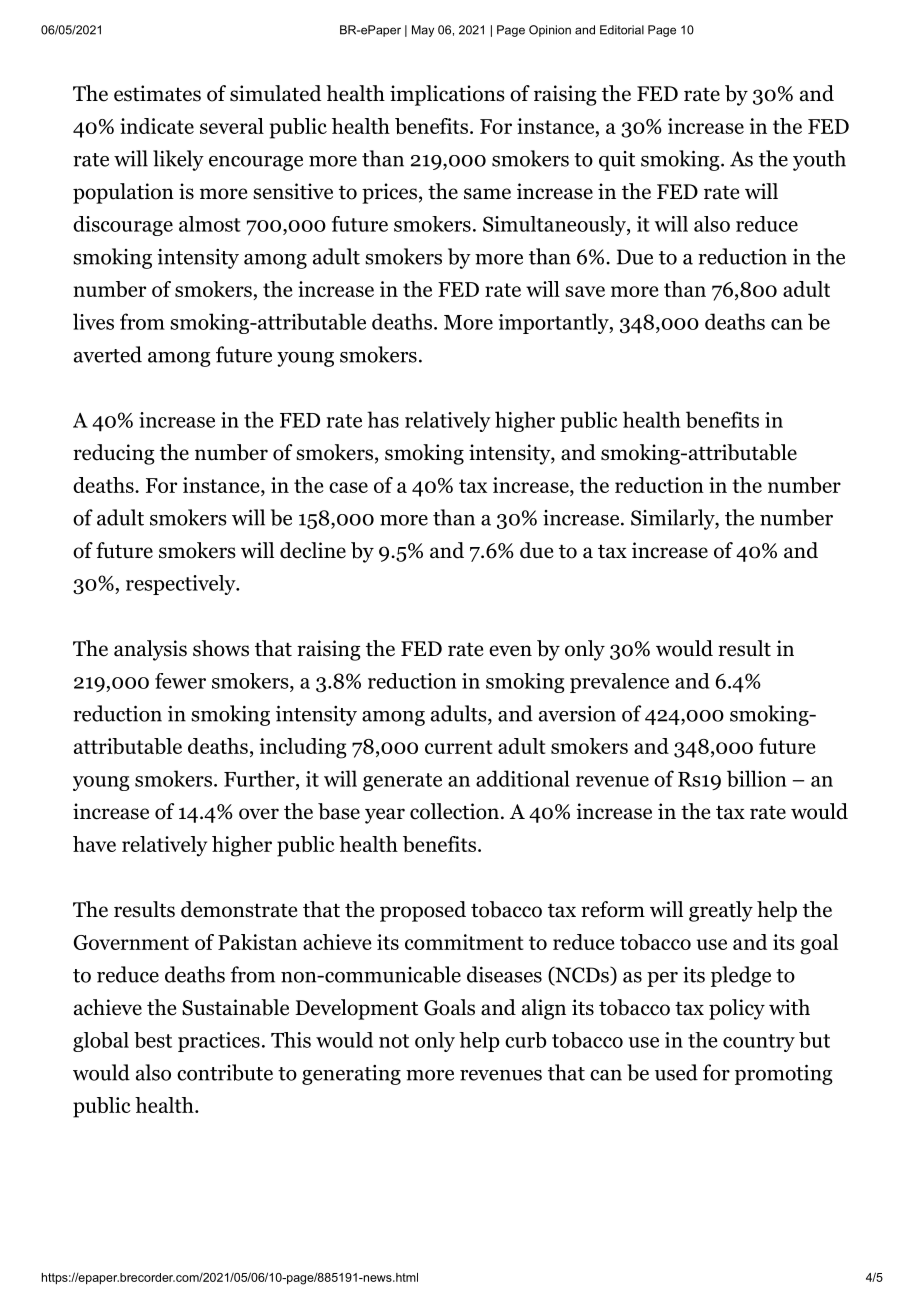 This screenshot has width=924, height=1308. What do you see at coordinates (447, 95) in the screenshot?
I see `implications` at bounding box center [447, 95].
